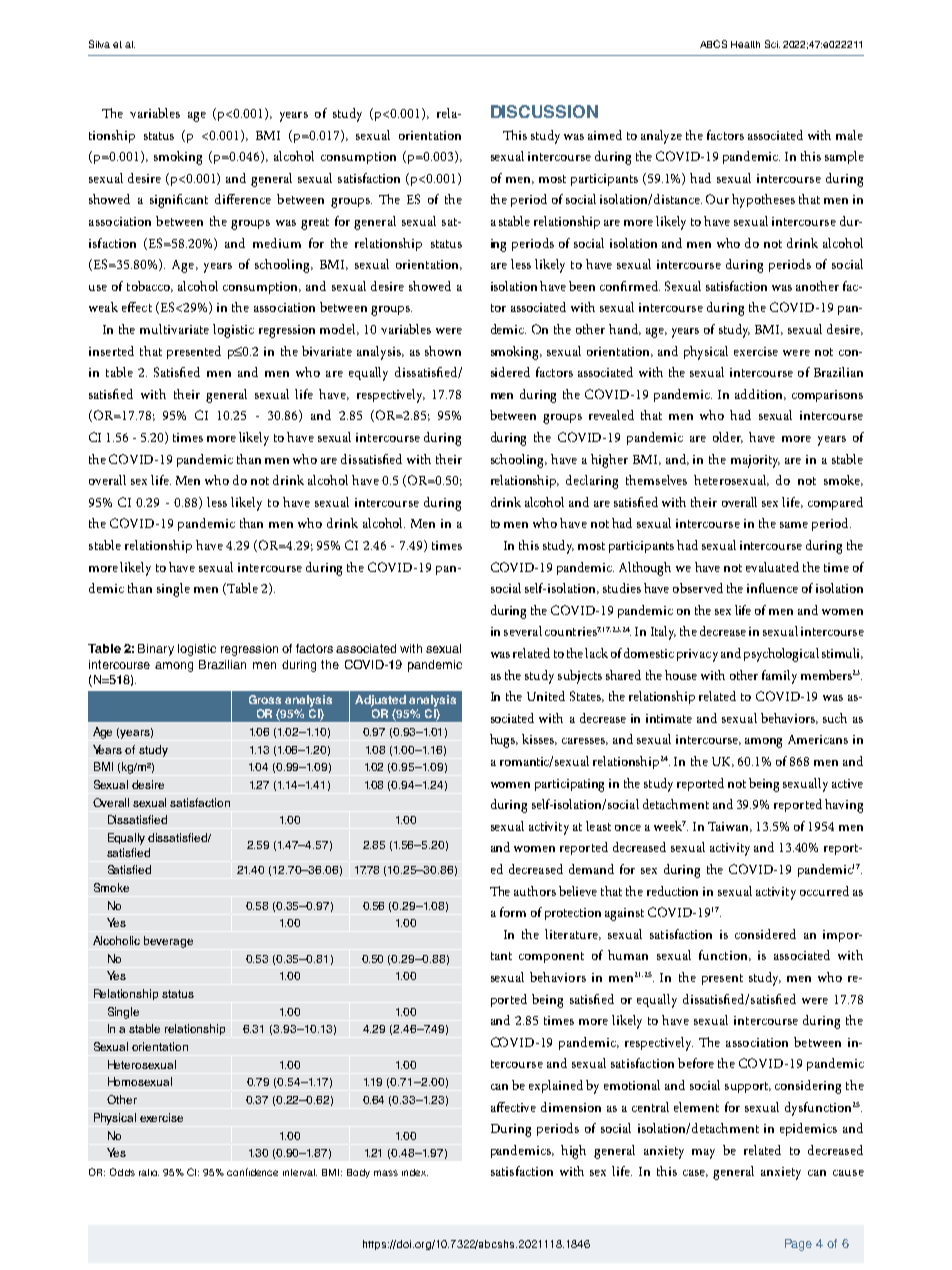 This screenshot has width=952, height=1270. Describe the element at coordinates (544, 111) in the screenshot. I see `DISCUSSION` at that location.
